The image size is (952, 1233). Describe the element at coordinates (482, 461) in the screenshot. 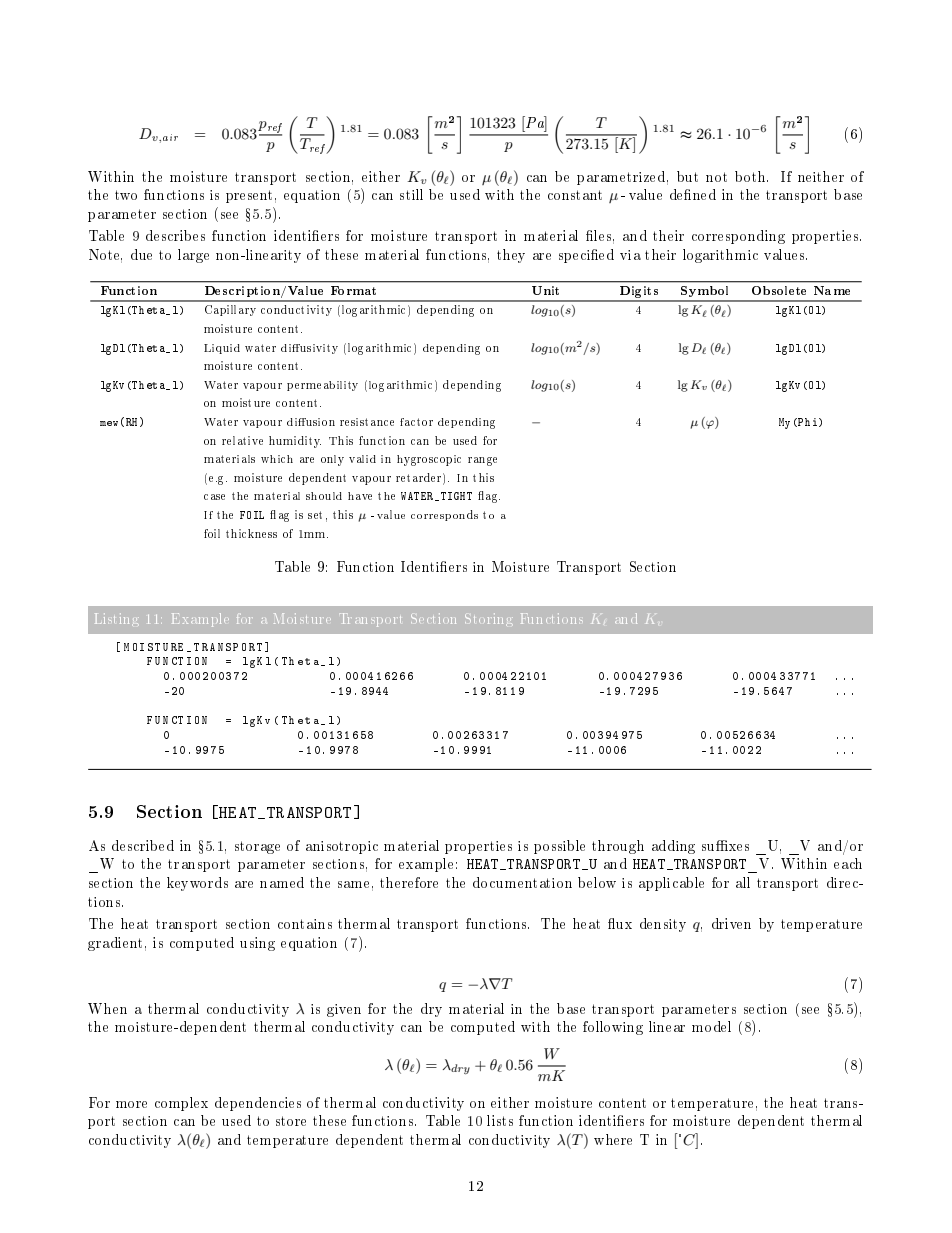

I see `range` at that location.
